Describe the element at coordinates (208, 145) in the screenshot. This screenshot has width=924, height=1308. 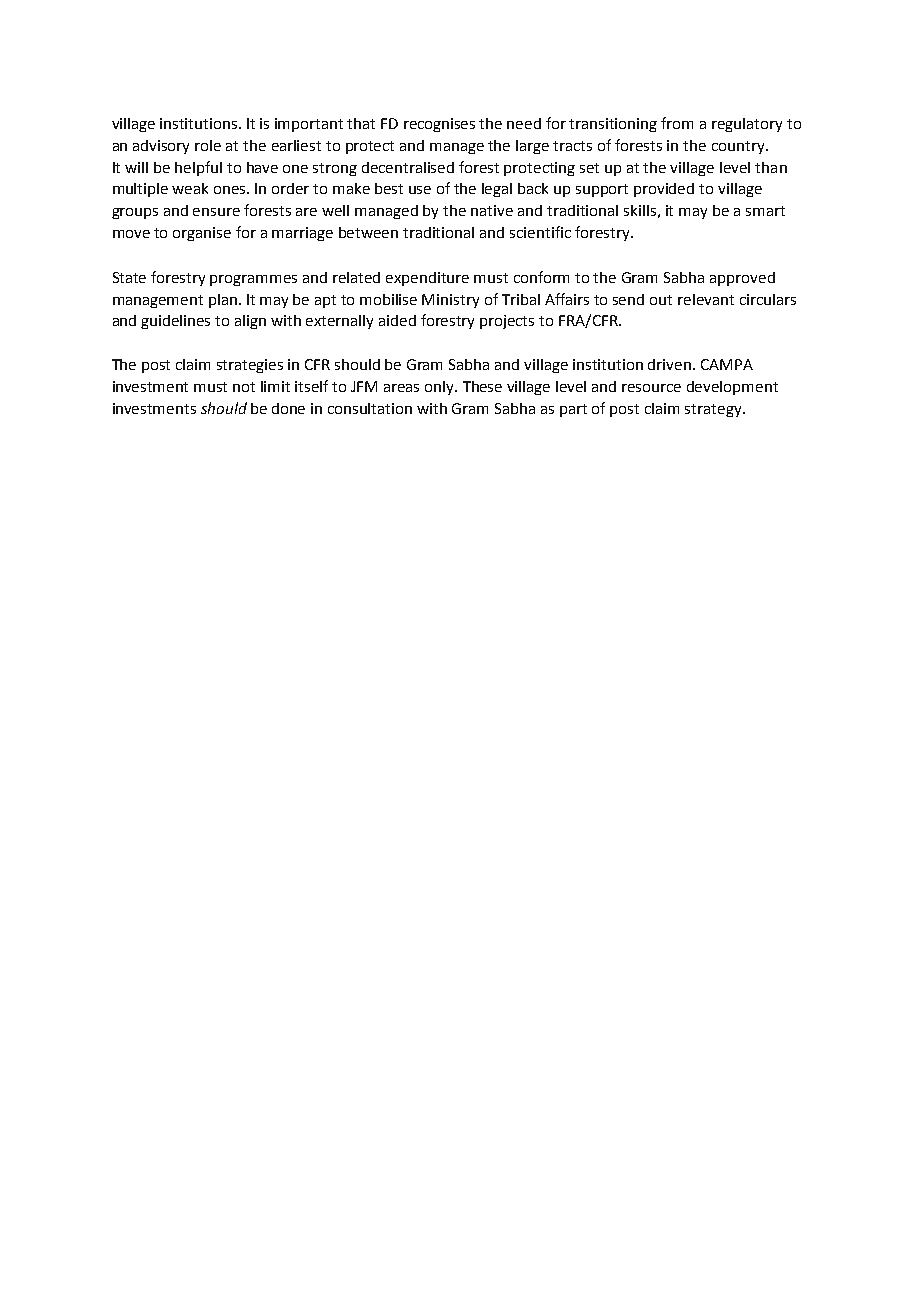
I see `role` at that location.
